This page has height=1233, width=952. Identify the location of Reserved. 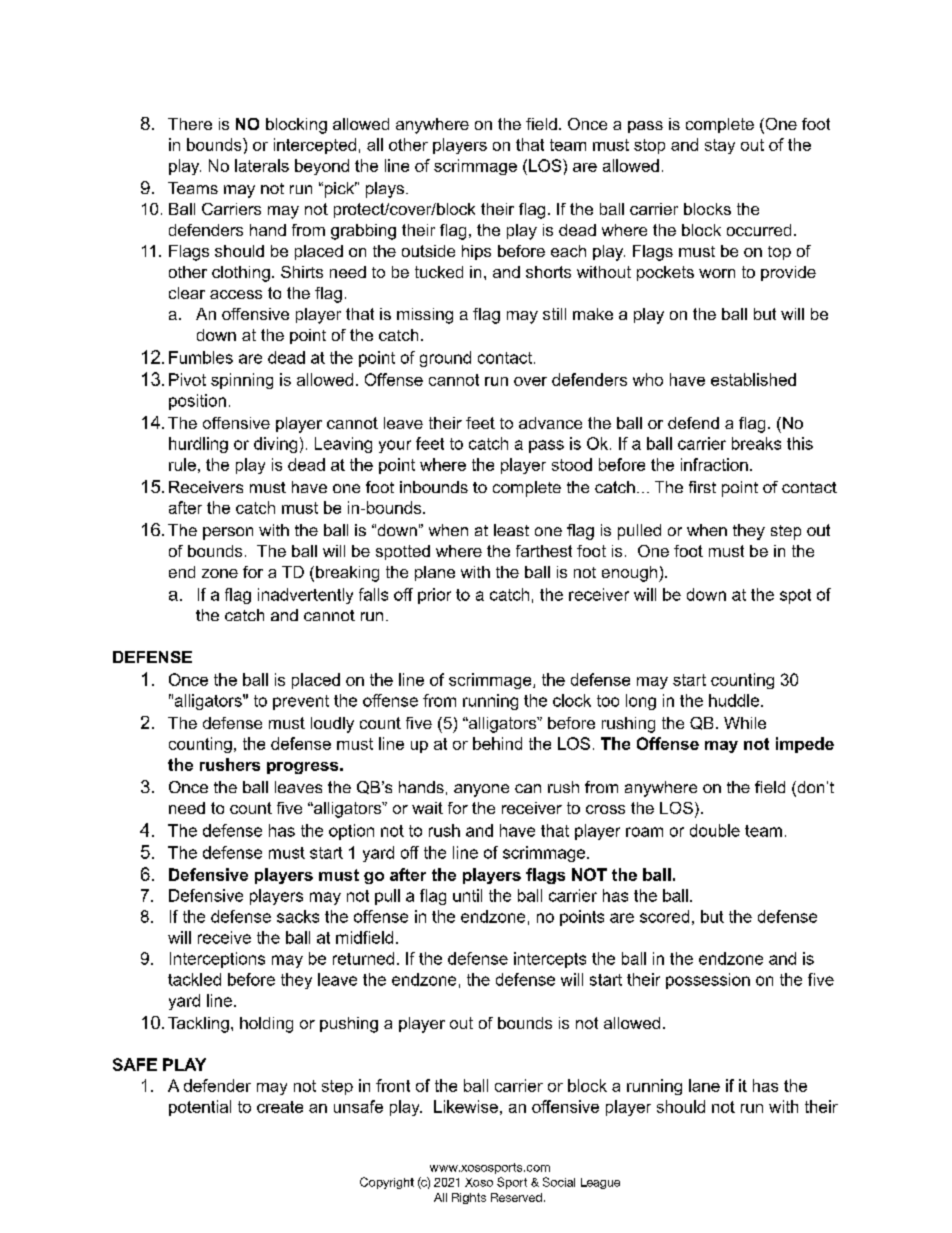
(516, 1197).
